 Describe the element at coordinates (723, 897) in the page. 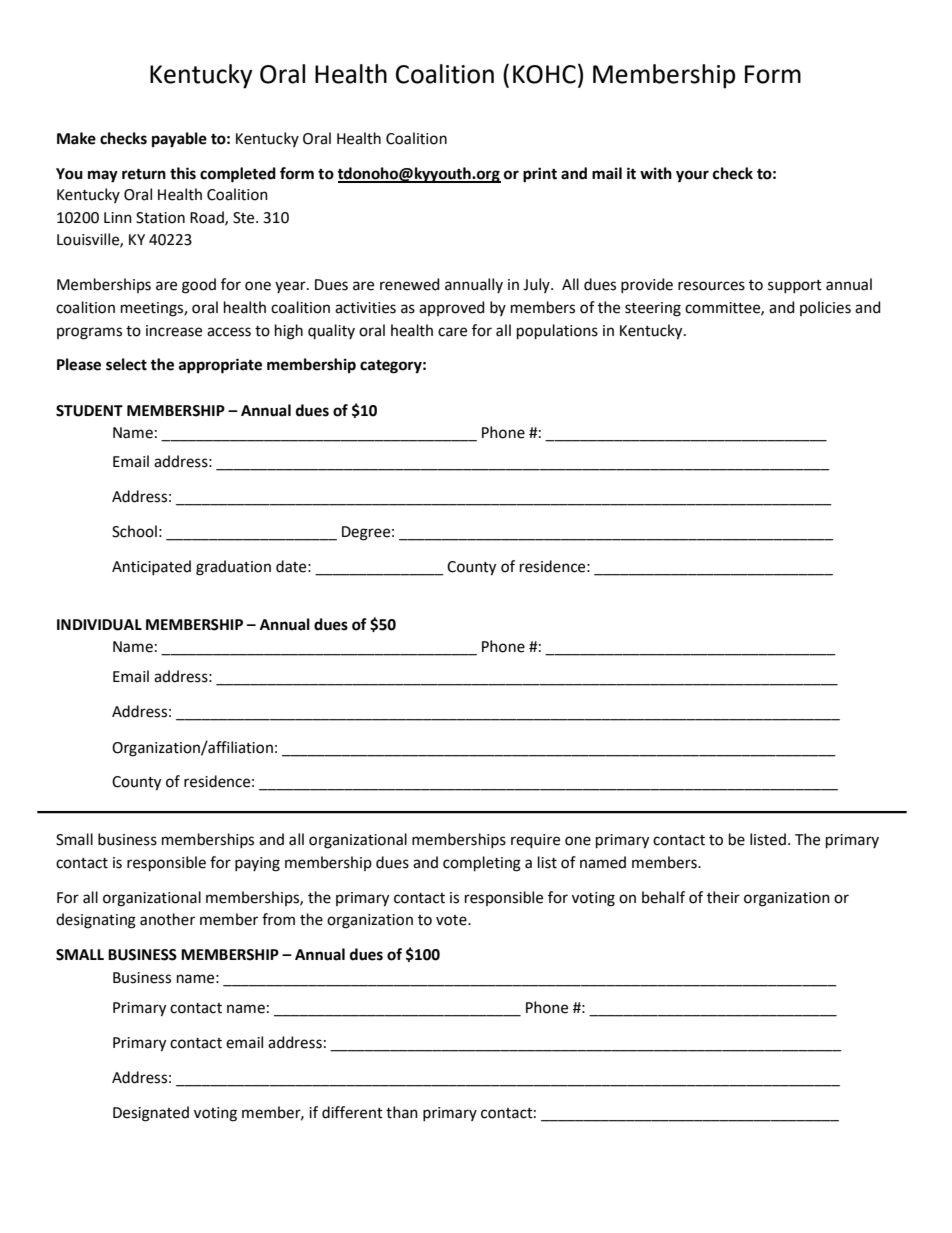

I see `their` at that location.
